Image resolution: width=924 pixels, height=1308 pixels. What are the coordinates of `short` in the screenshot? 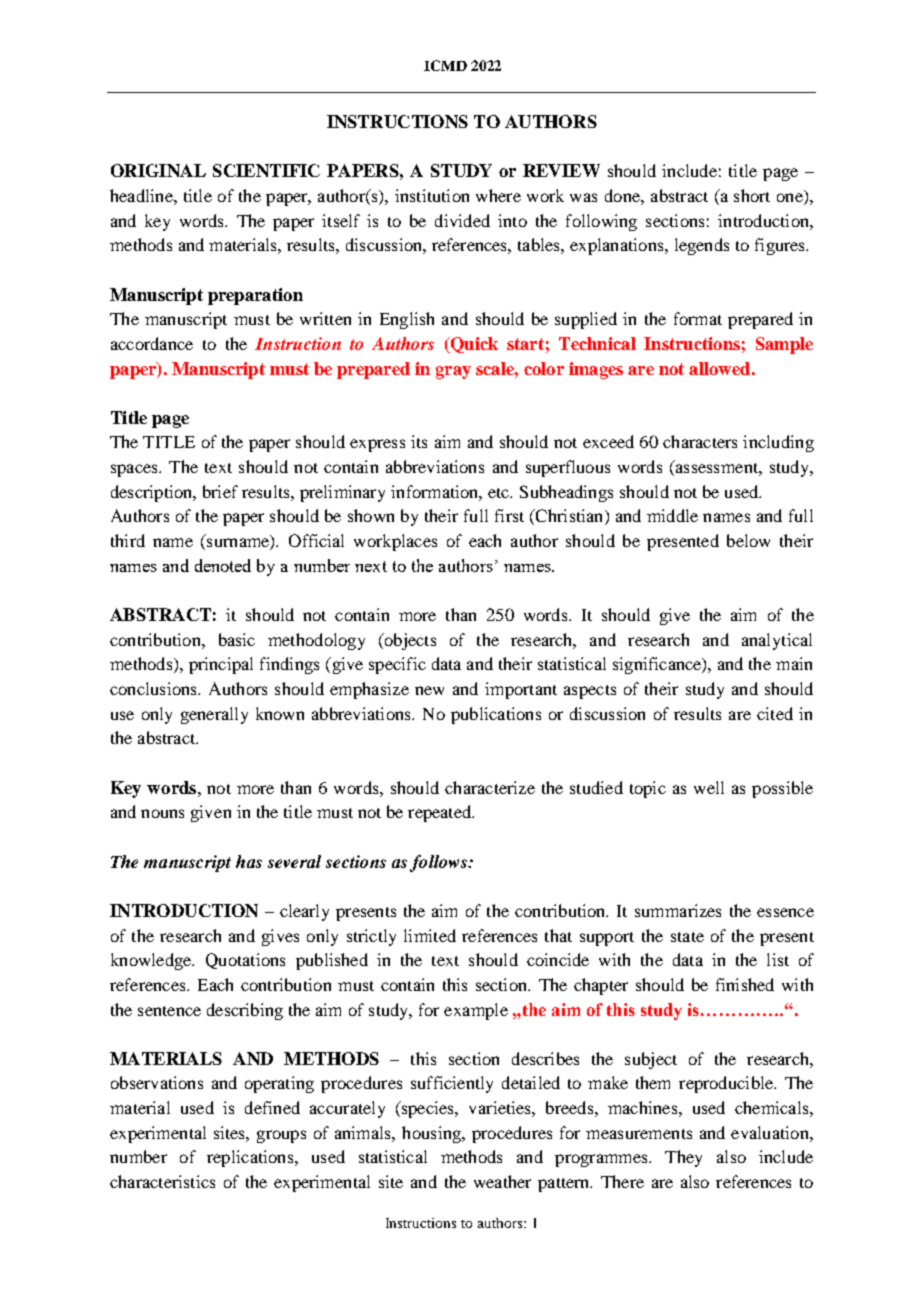 It's located at (752, 195).
